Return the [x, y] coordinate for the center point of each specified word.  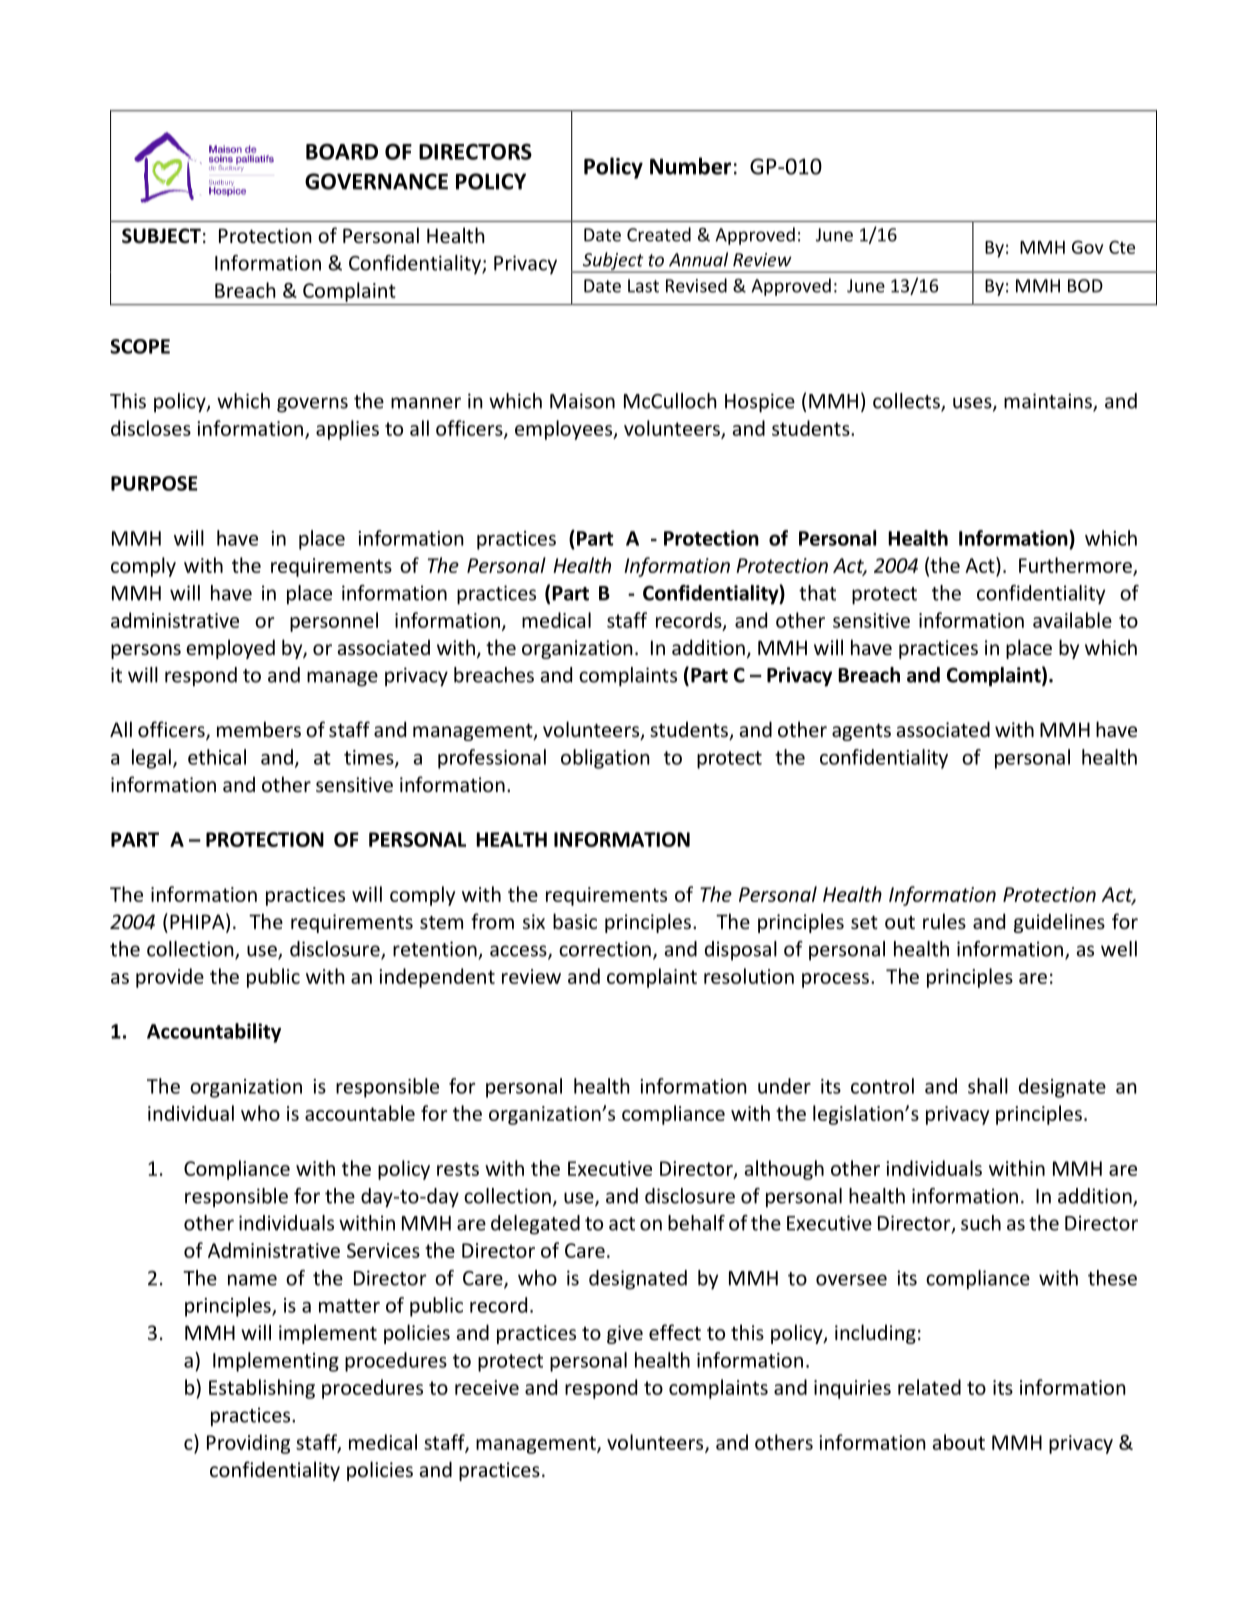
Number [690, 166]
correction [605, 949]
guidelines [1059, 923]
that [817, 593]
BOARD [342, 151]
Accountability [214, 1033]
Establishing [262, 1389]
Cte [1122, 247]
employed [230, 649]
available [1072, 620]
